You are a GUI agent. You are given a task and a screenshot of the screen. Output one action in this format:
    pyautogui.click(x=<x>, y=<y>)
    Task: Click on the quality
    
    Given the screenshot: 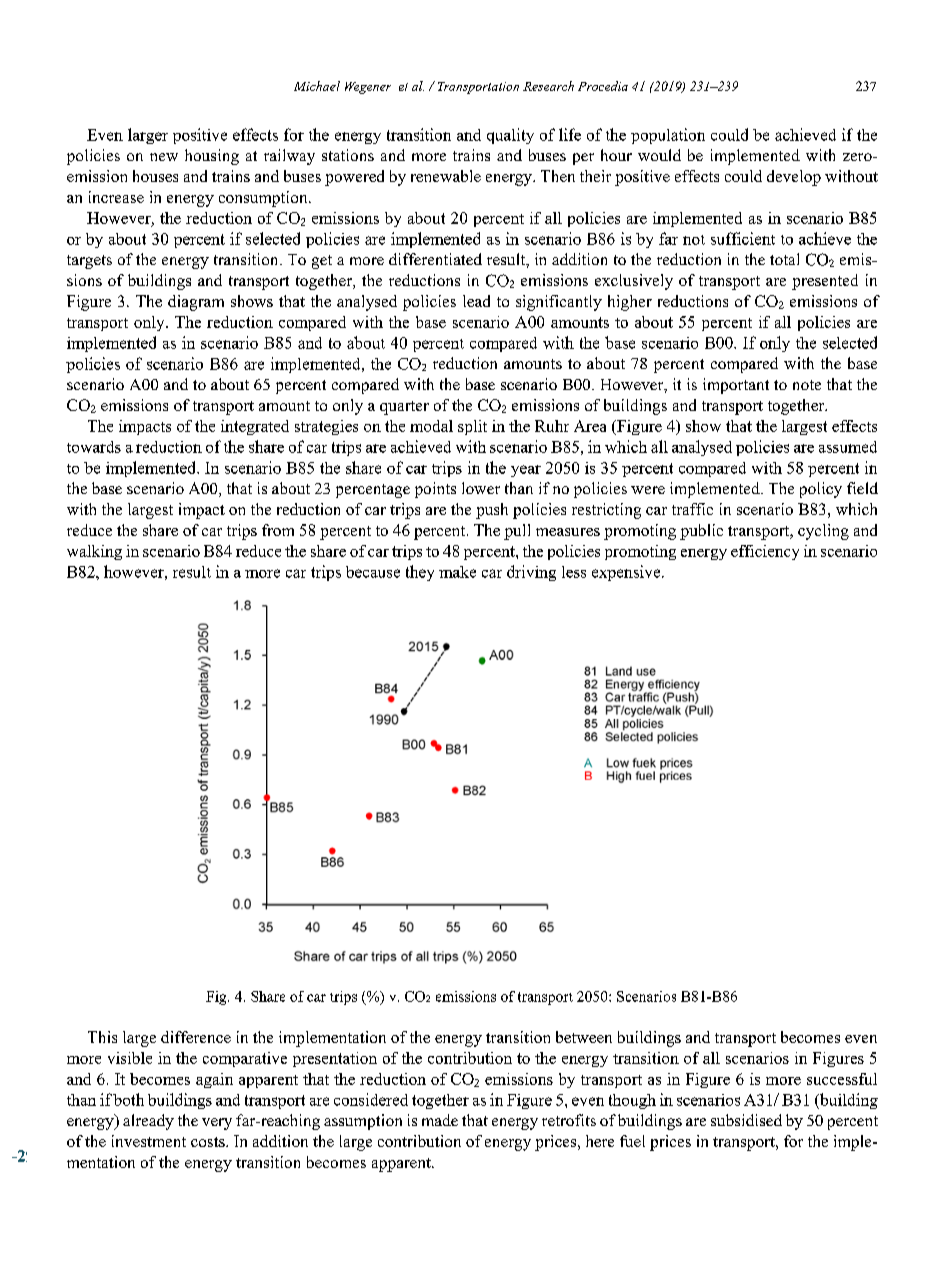 What is the action you would take?
    pyautogui.click(x=510, y=136)
